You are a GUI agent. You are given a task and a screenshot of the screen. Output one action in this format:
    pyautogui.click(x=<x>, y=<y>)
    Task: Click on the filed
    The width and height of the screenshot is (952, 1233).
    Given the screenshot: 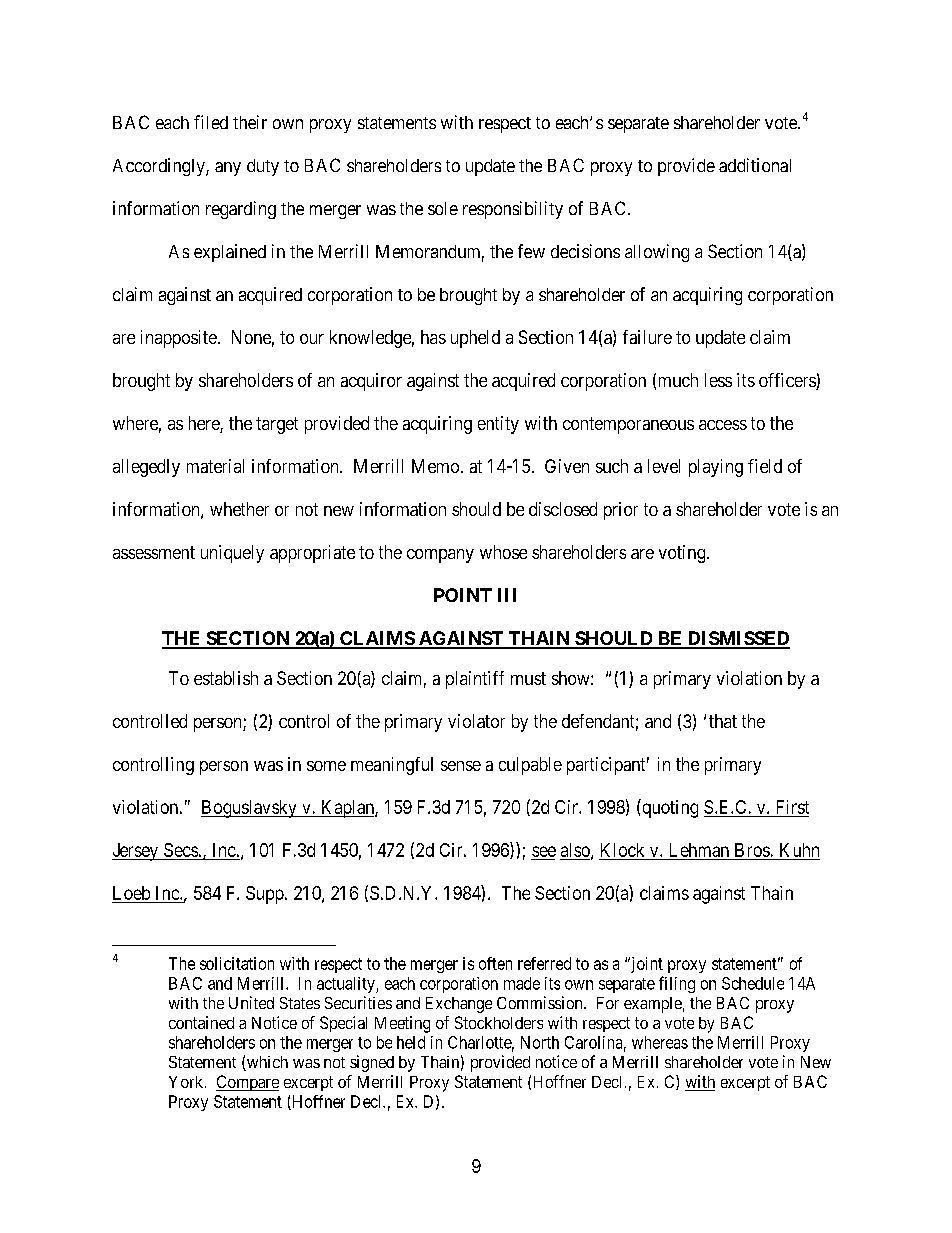 What is the action you would take?
    pyautogui.click(x=211, y=122)
